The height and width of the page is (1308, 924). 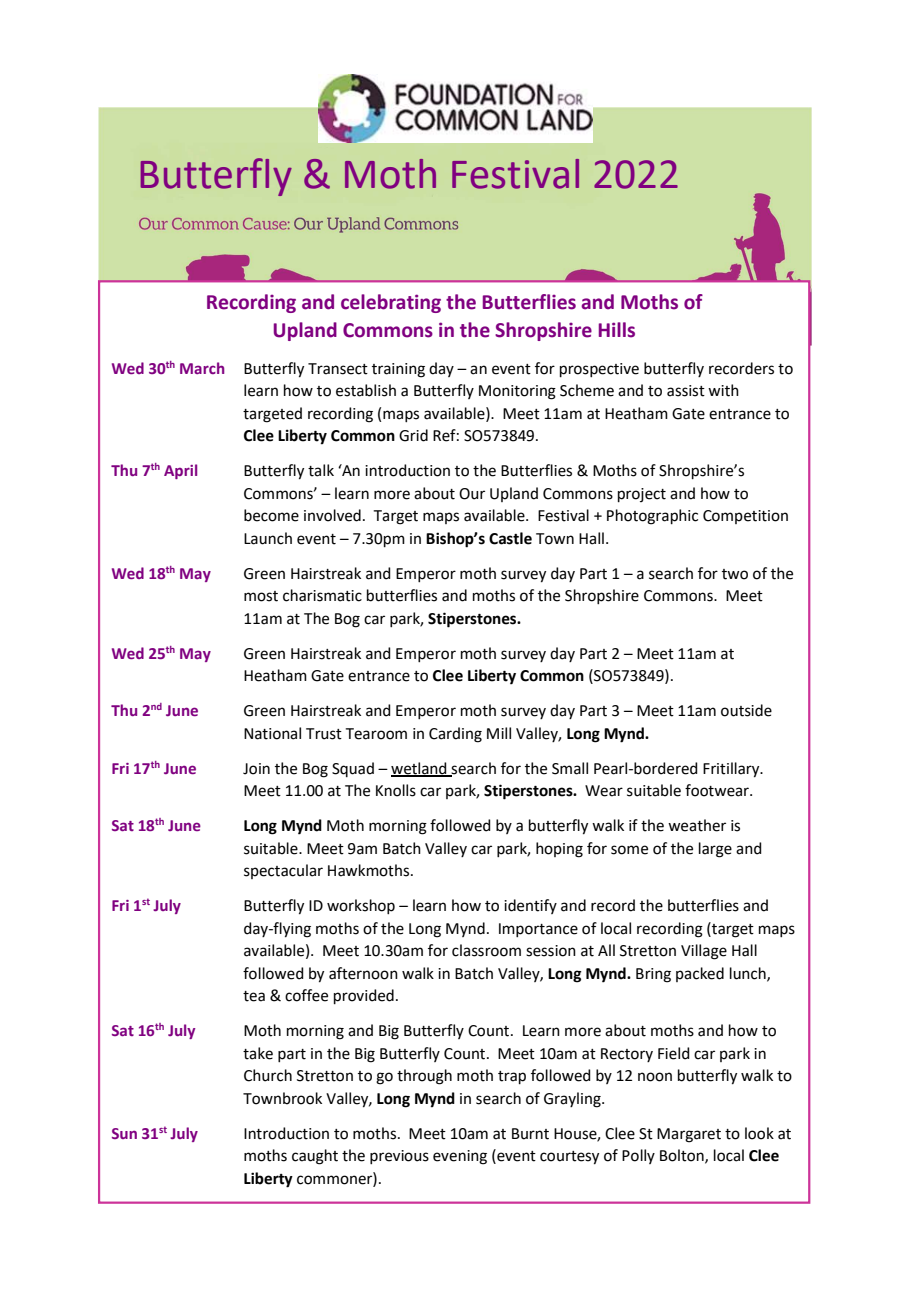 I want to click on National, so click(x=272, y=733).
